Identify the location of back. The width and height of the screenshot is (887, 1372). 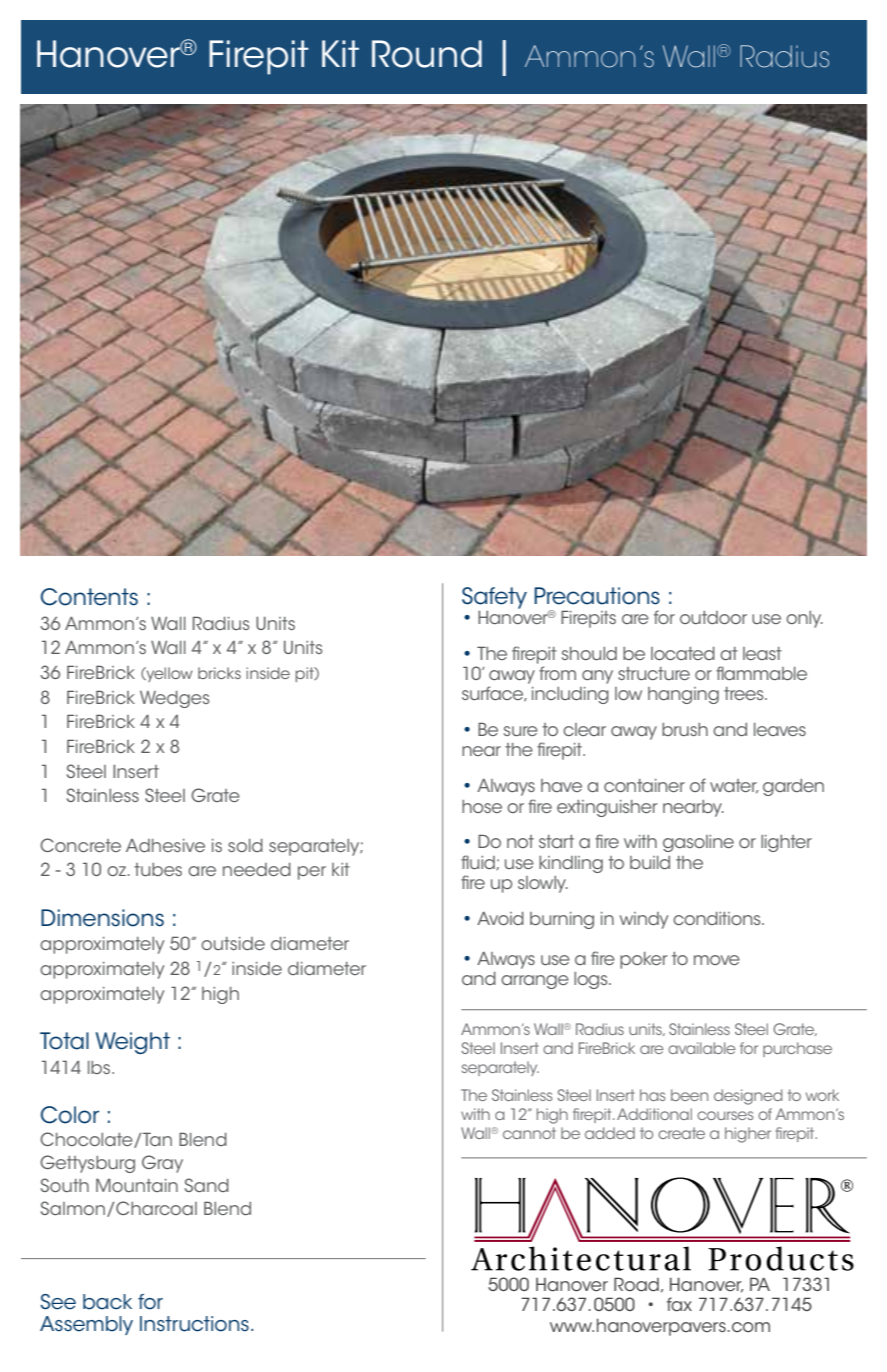
(107, 1302).
